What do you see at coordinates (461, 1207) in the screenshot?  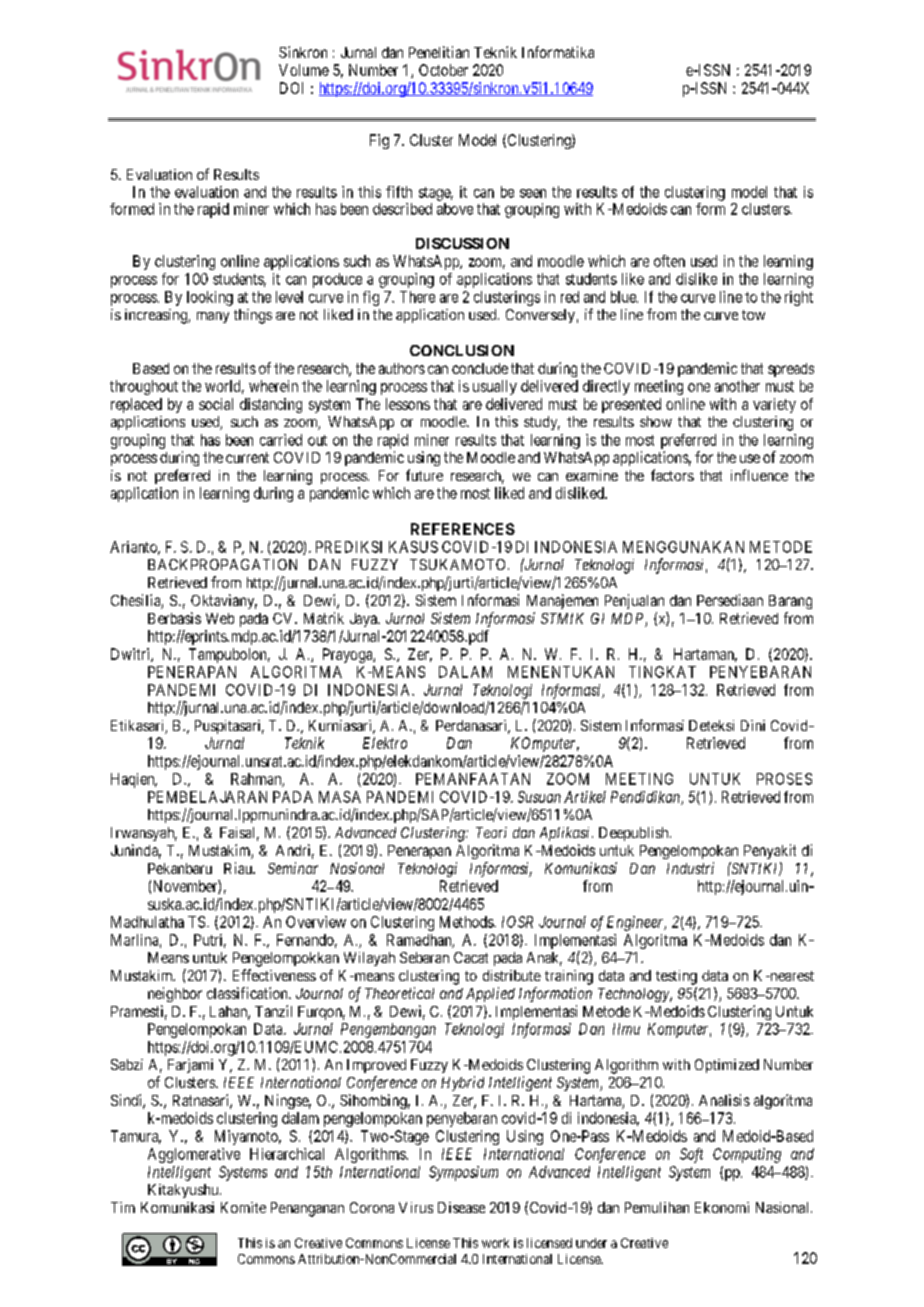 I see `Disease` at bounding box center [461, 1207].
